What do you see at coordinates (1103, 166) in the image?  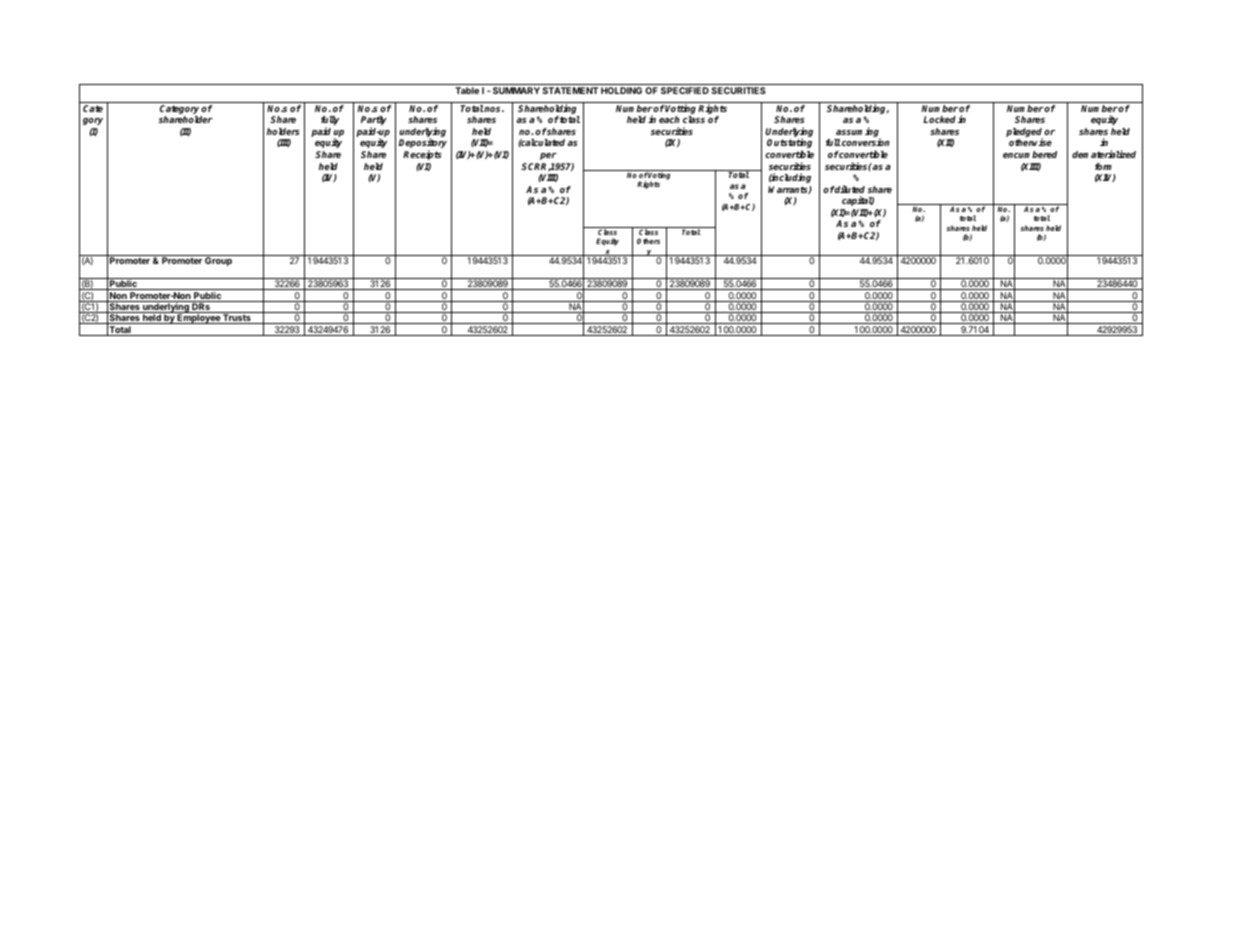 I see `form` at bounding box center [1103, 166].
